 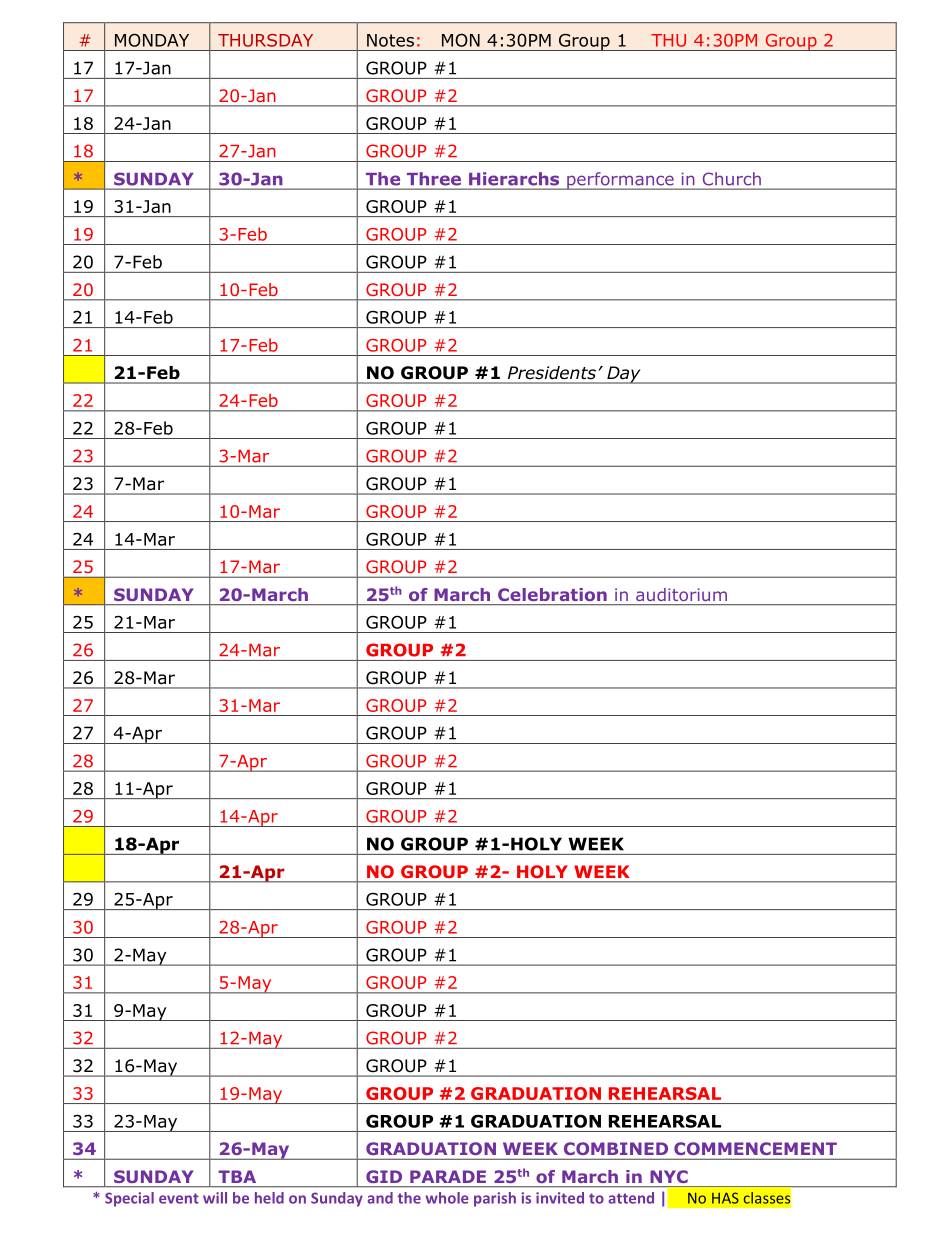 I want to click on MONDAY, so click(x=152, y=40).
